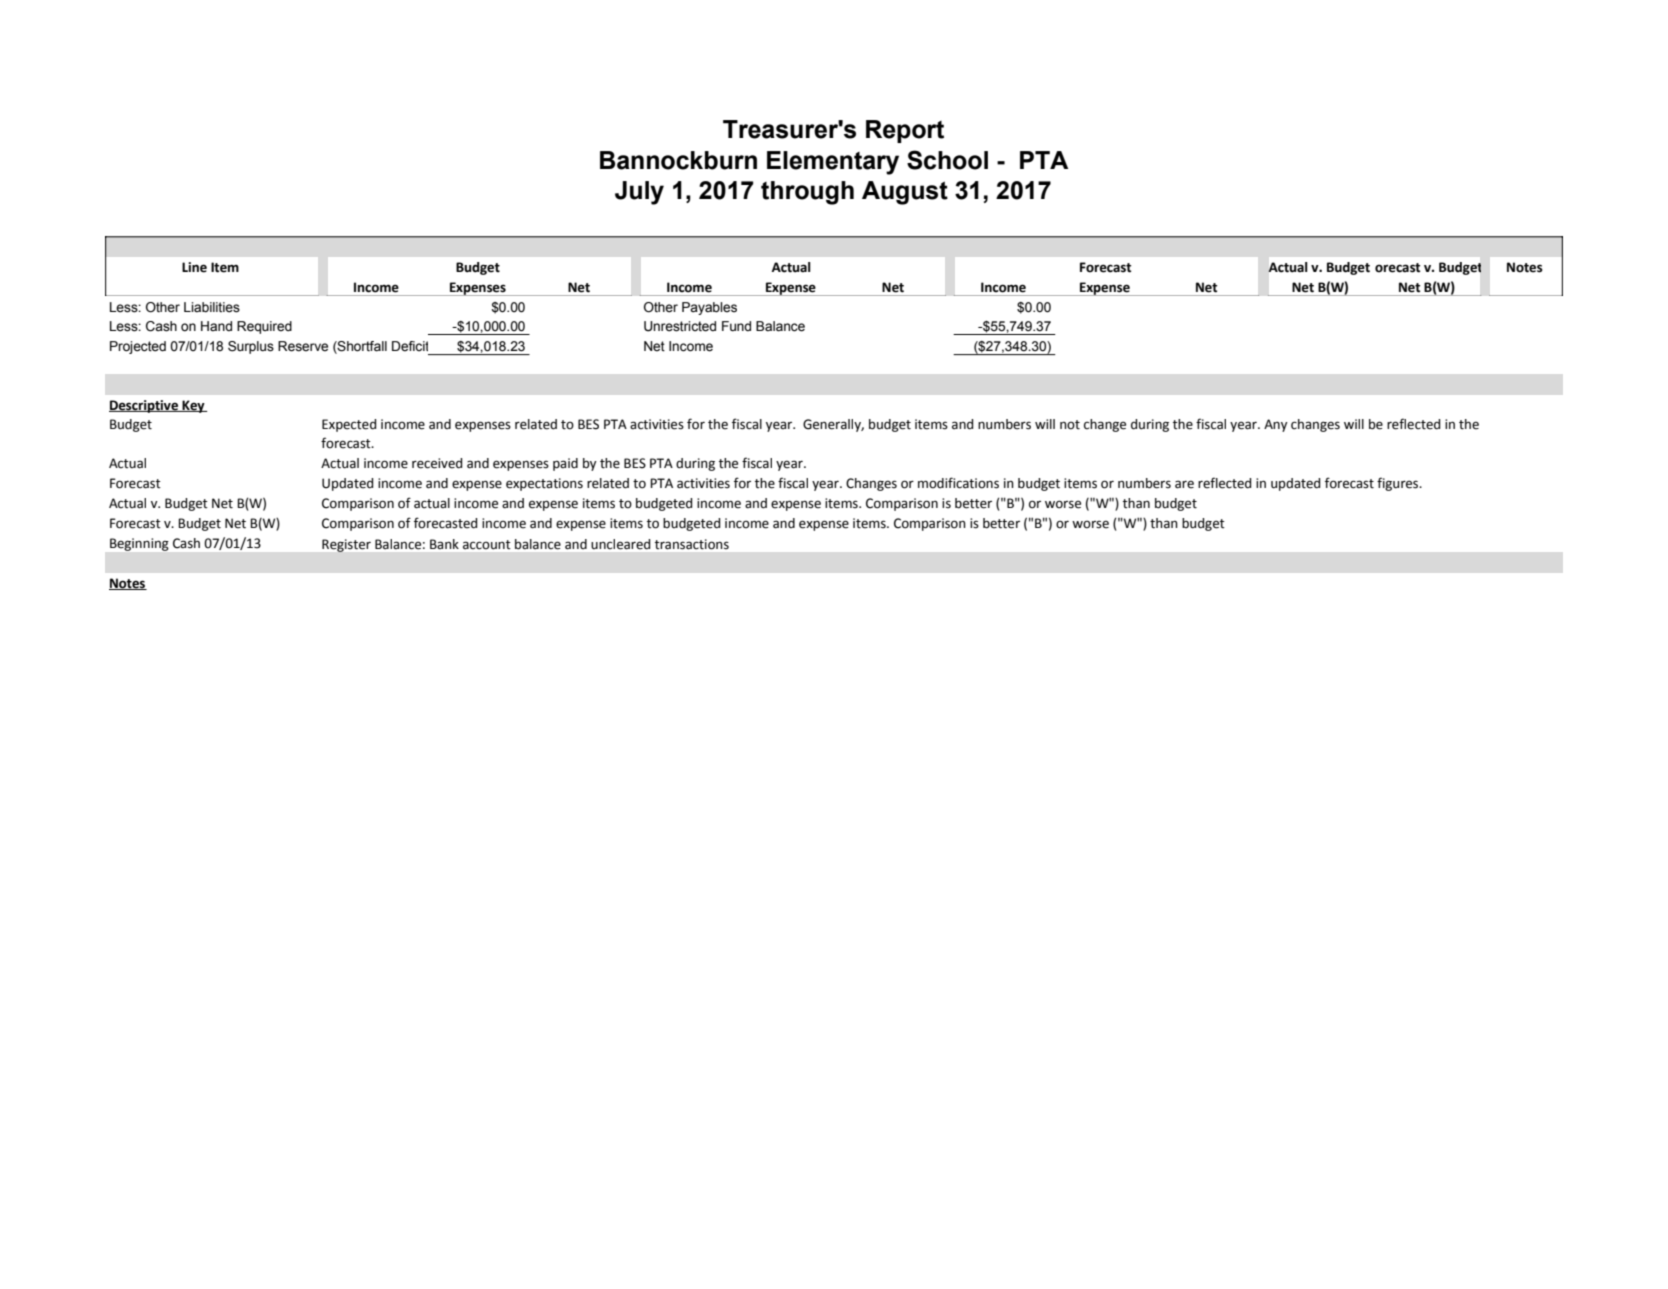  I want to click on School, so click(947, 160).
